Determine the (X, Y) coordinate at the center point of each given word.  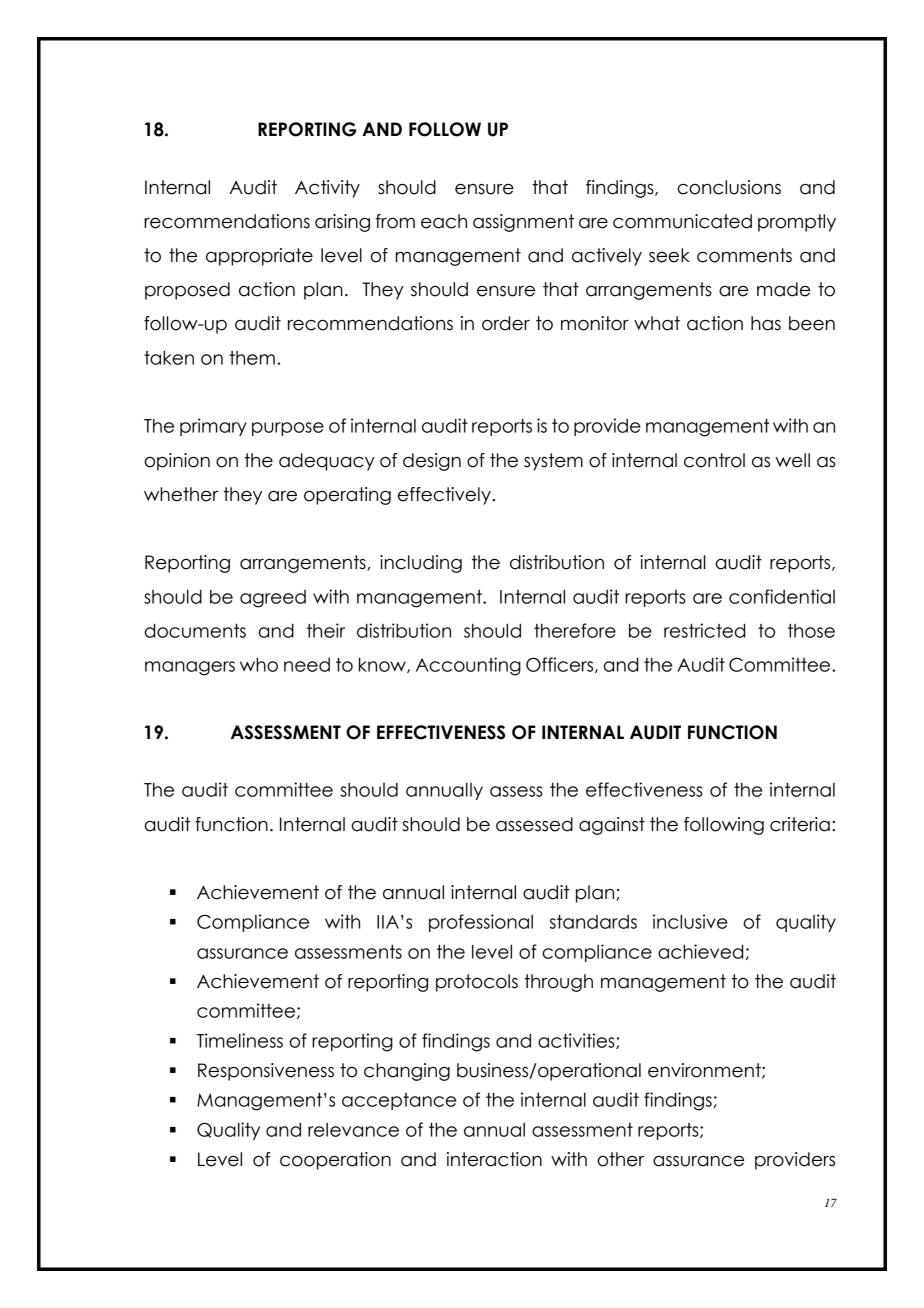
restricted (704, 630)
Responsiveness (266, 1072)
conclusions (729, 187)
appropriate (259, 257)
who (259, 664)
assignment (523, 223)
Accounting (468, 666)
